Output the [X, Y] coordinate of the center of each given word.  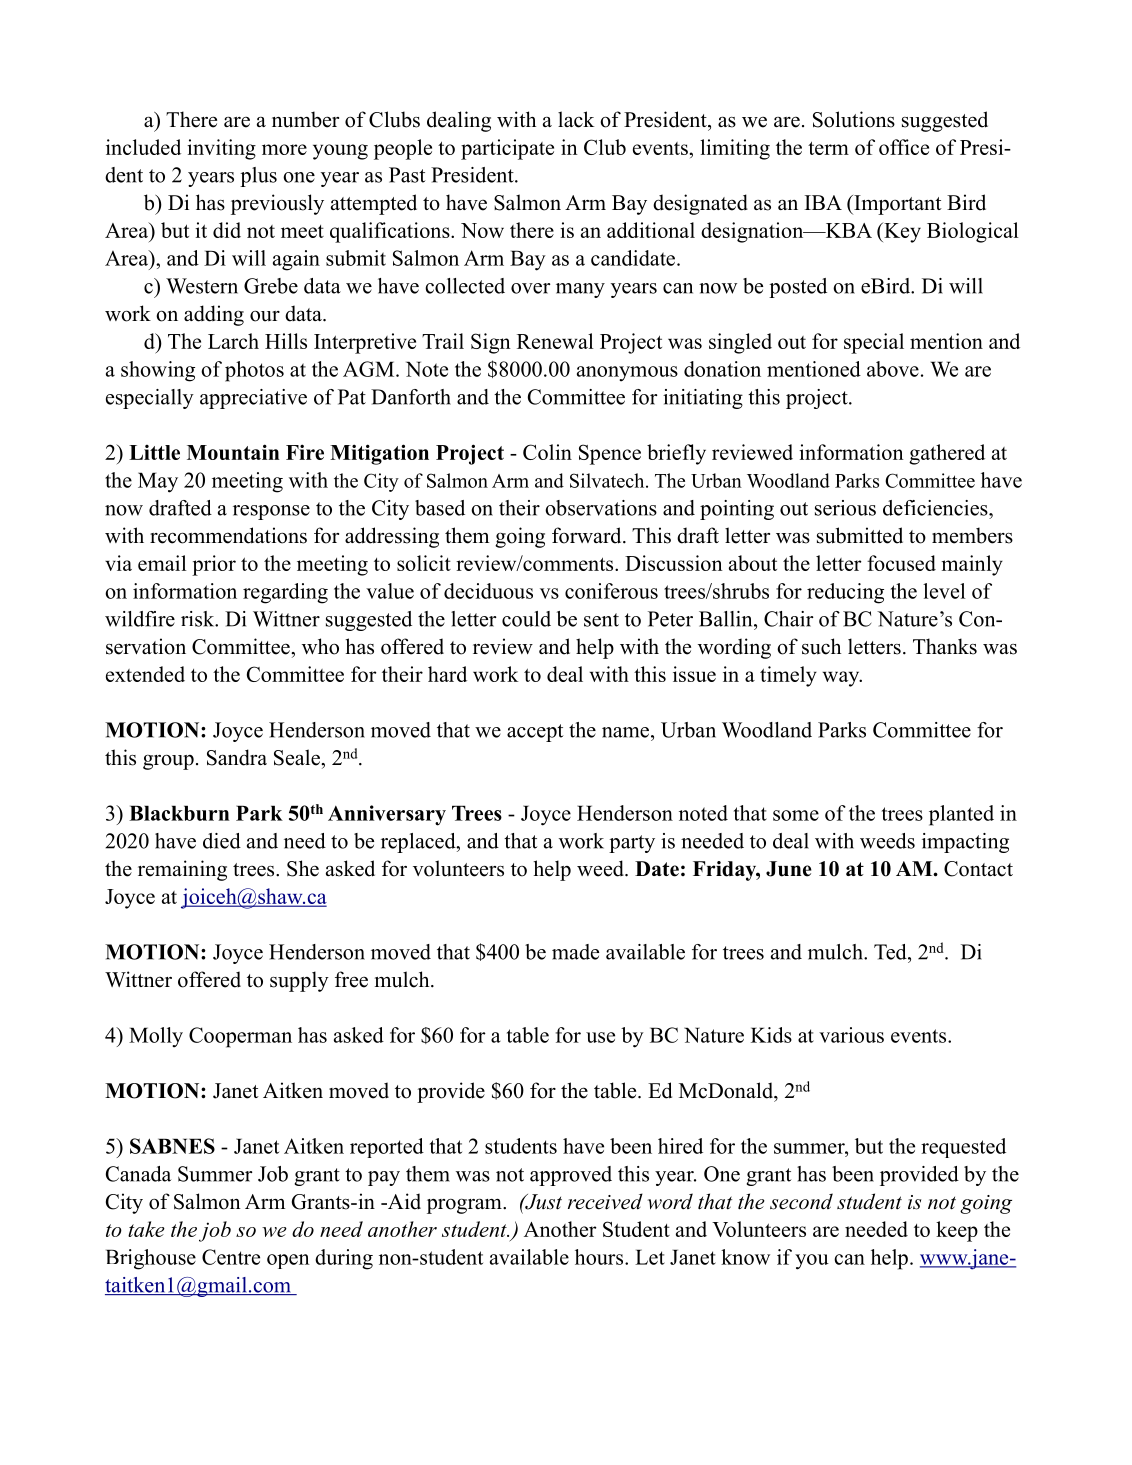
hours [600, 1257]
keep [957, 1231]
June [789, 869]
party [632, 844]
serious [845, 508]
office [904, 147]
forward [588, 535]
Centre [231, 1257]
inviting [221, 149]
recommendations [228, 535]
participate [507, 149]
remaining [182, 870]
